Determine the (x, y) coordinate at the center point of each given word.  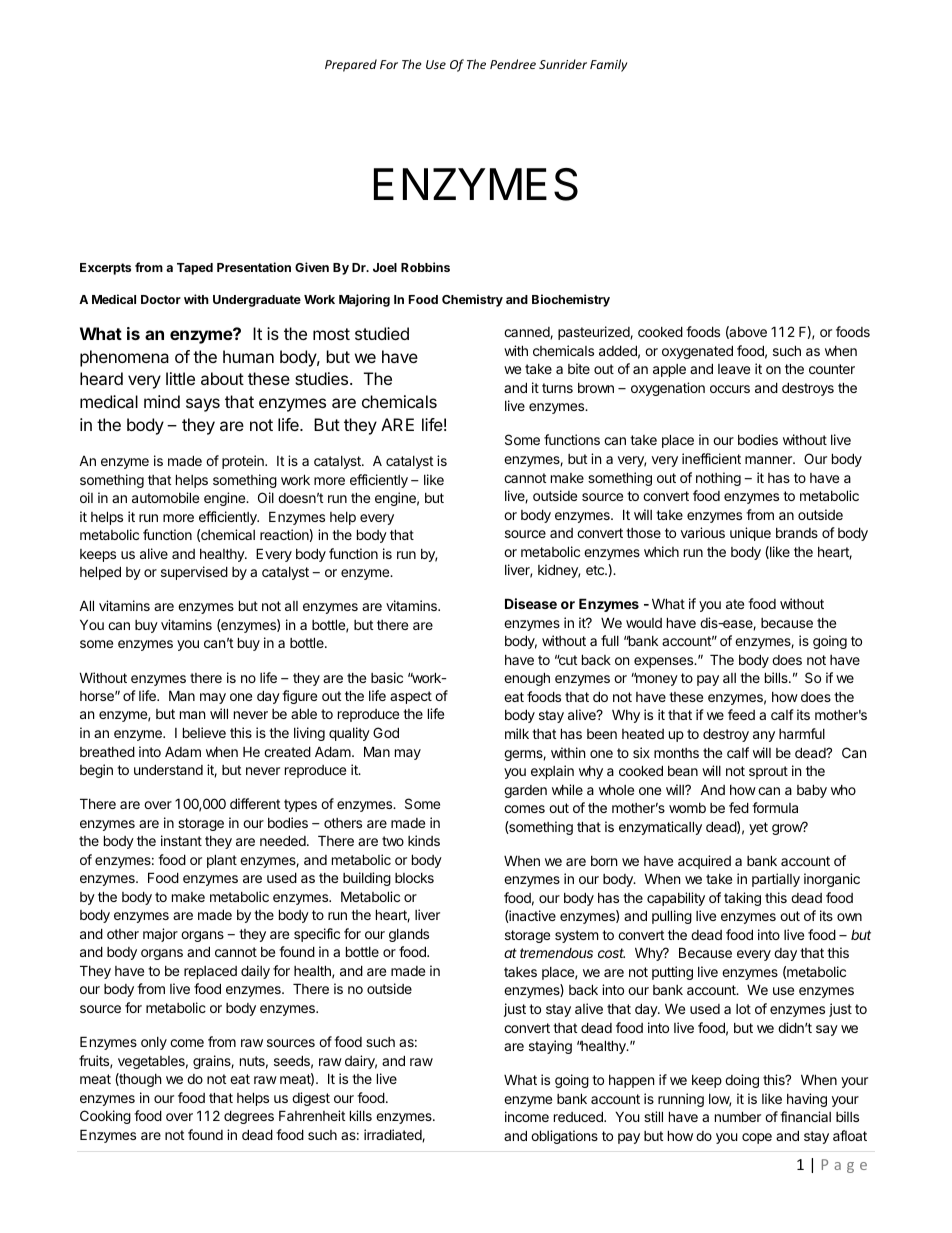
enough (527, 679)
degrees (249, 1117)
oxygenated (697, 352)
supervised (194, 573)
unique (750, 534)
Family (608, 65)
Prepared (351, 65)
